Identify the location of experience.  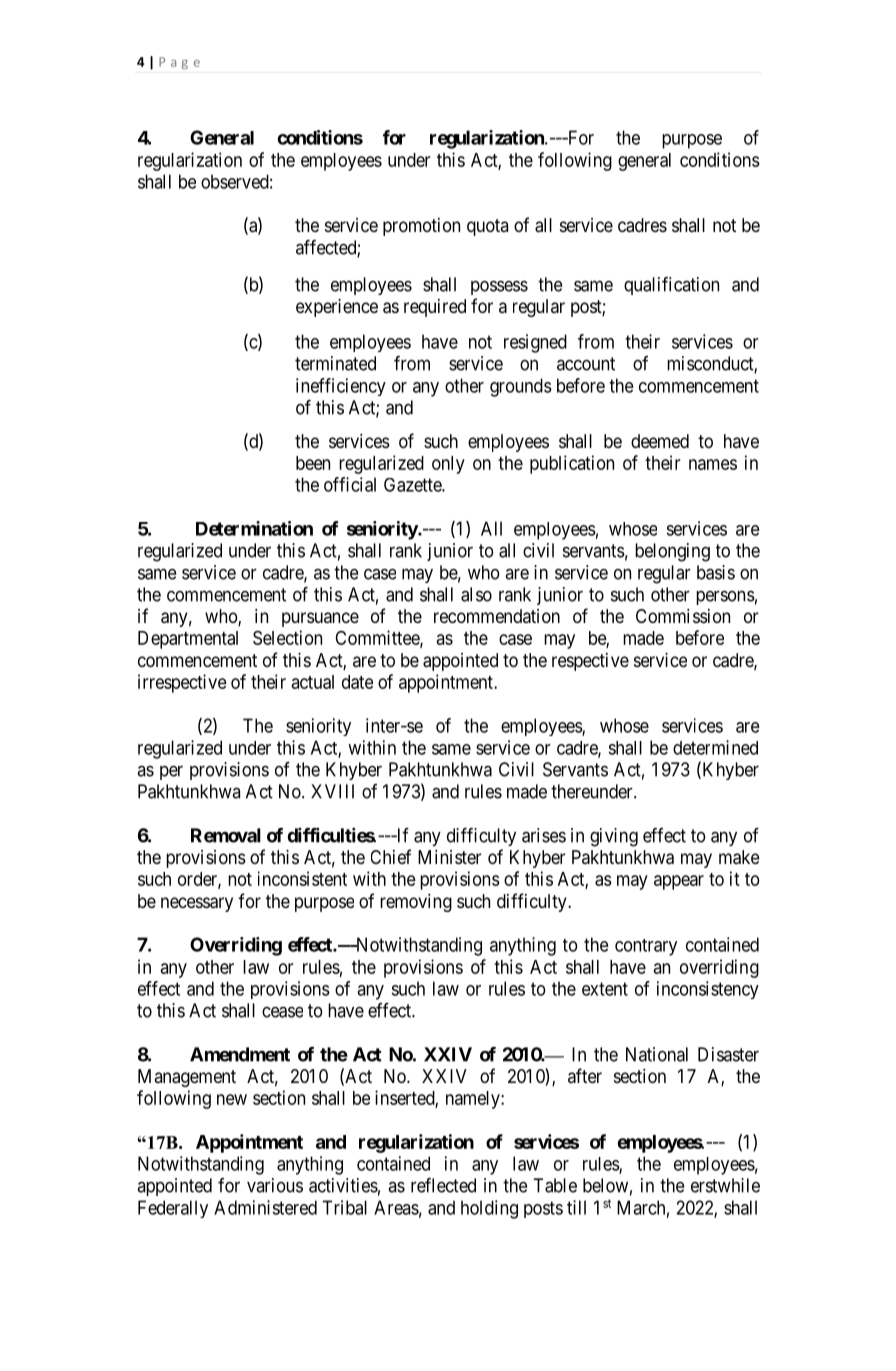
(337, 308).
